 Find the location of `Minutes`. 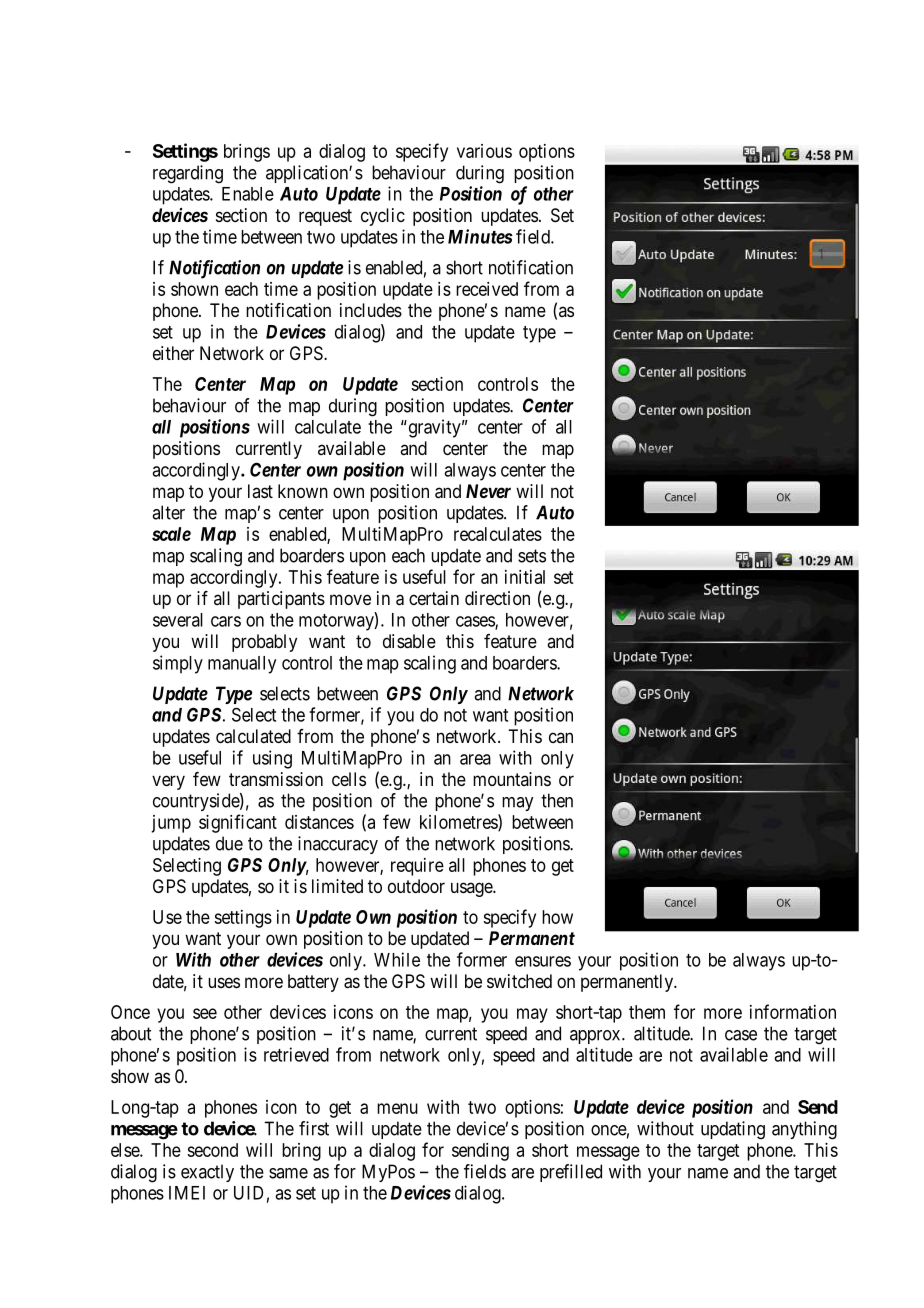

Minutes is located at coordinates (480, 236).
